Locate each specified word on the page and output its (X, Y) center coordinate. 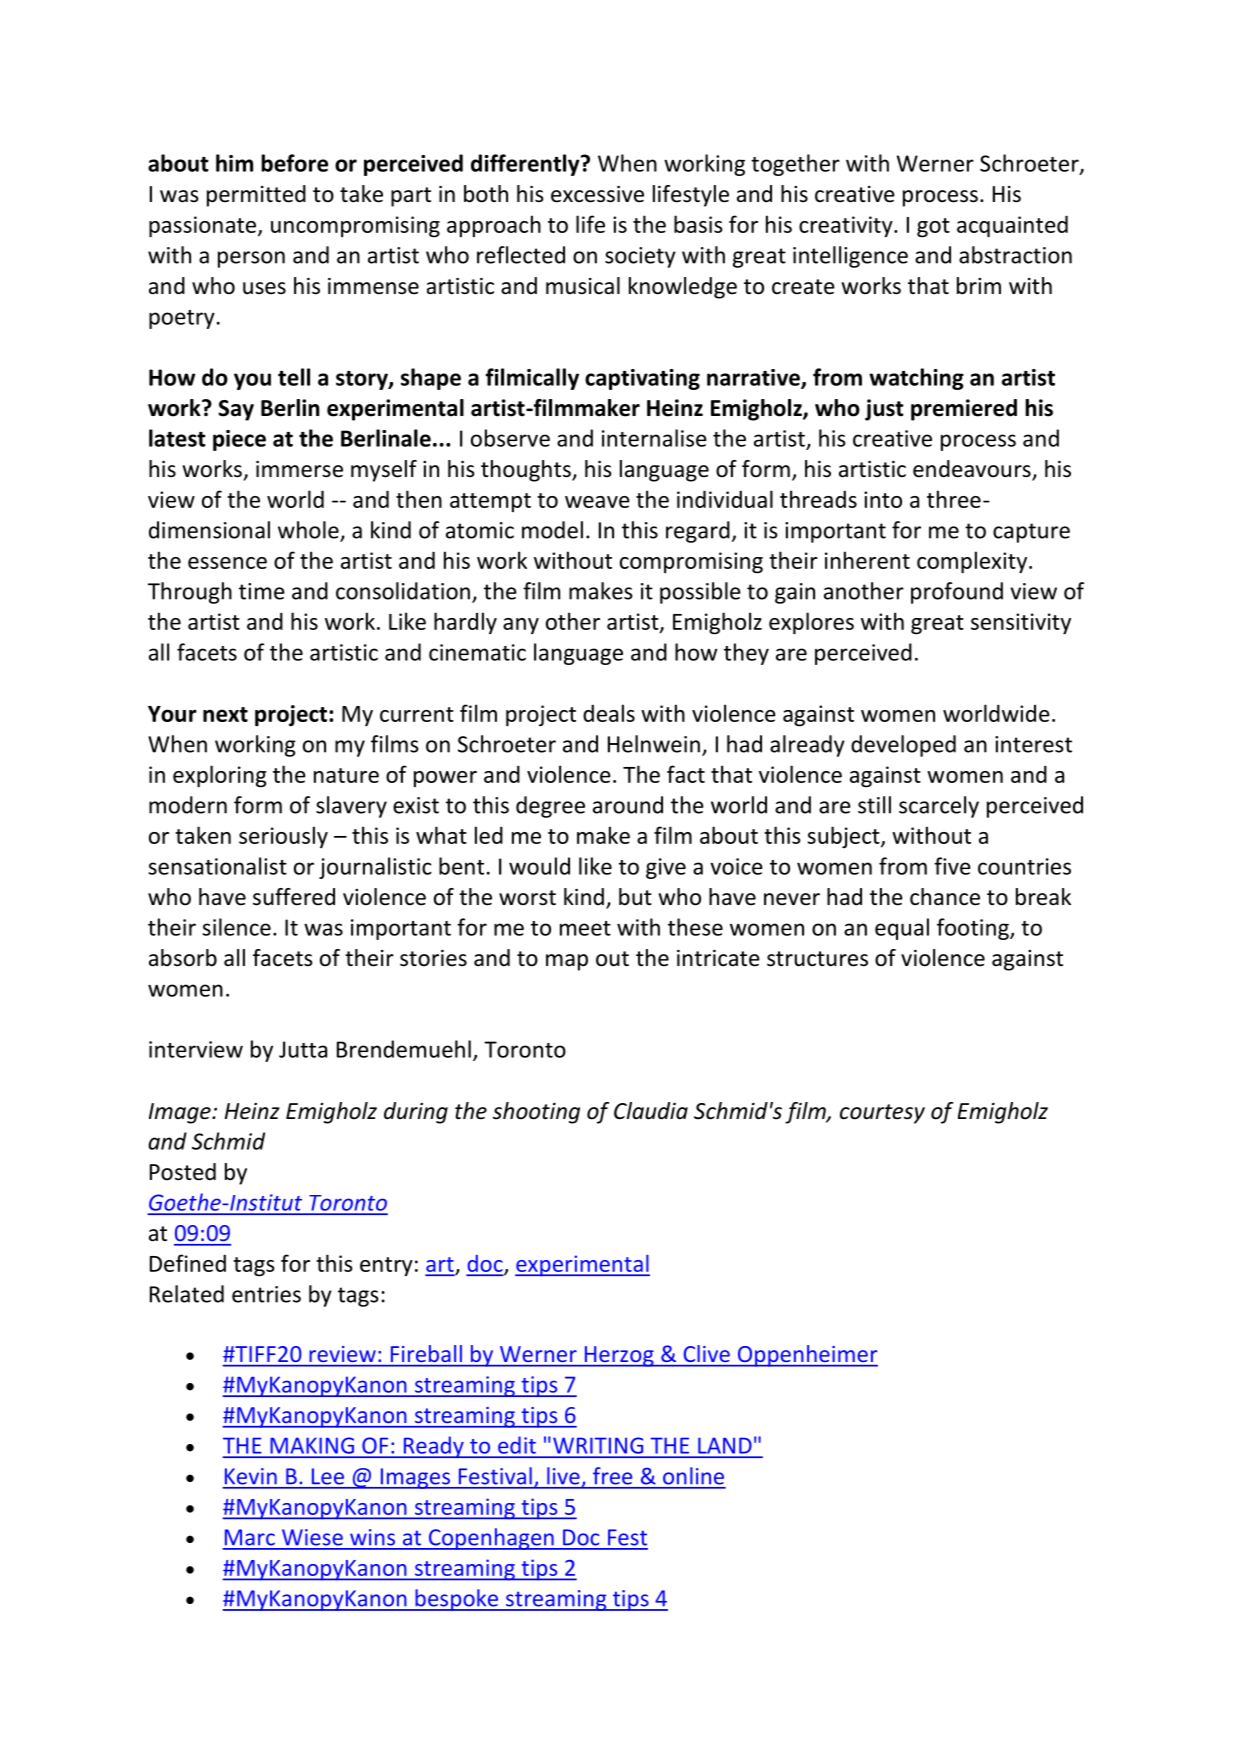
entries (266, 1294)
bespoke (456, 1600)
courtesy (882, 1114)
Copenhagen (491, 1539)
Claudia (651, 1111)
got (933, 228)
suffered (294, 897)
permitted (256, 196)
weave (597, 502)
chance (945, 897)
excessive (597, 194)
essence (227, 563)
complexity (973, 562)
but (635, 897)
